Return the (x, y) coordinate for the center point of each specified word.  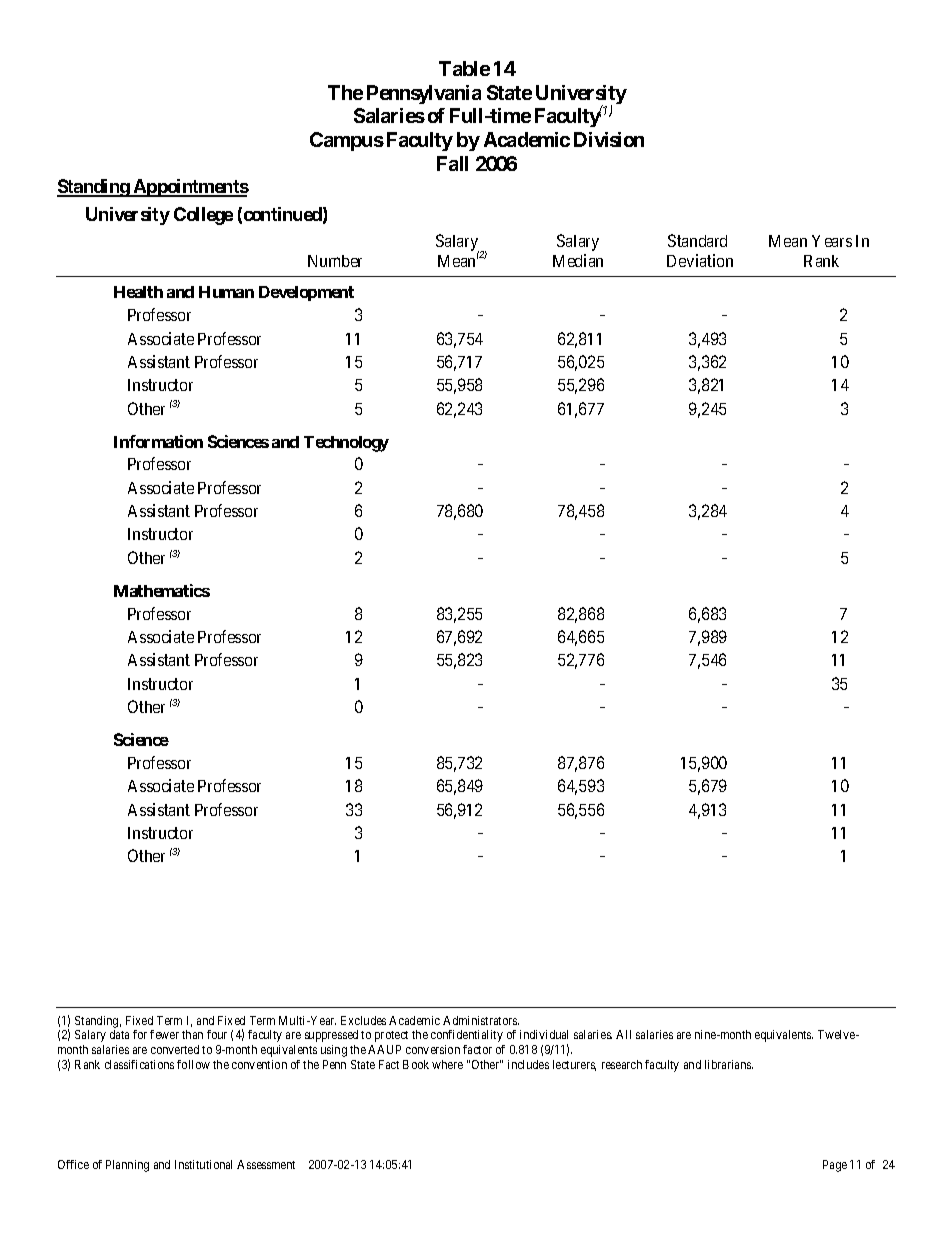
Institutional (203, 1164)
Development (306, 293)
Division (609, 139)
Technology (346, 444)
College (203, 216)
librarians (729, 1064)
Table (464, 68)
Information (158, 441)
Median (578, 260)
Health (138, 292)
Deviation (700, 260)
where (447, 1064)
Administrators (481, 1020)
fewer (164, 1034)
